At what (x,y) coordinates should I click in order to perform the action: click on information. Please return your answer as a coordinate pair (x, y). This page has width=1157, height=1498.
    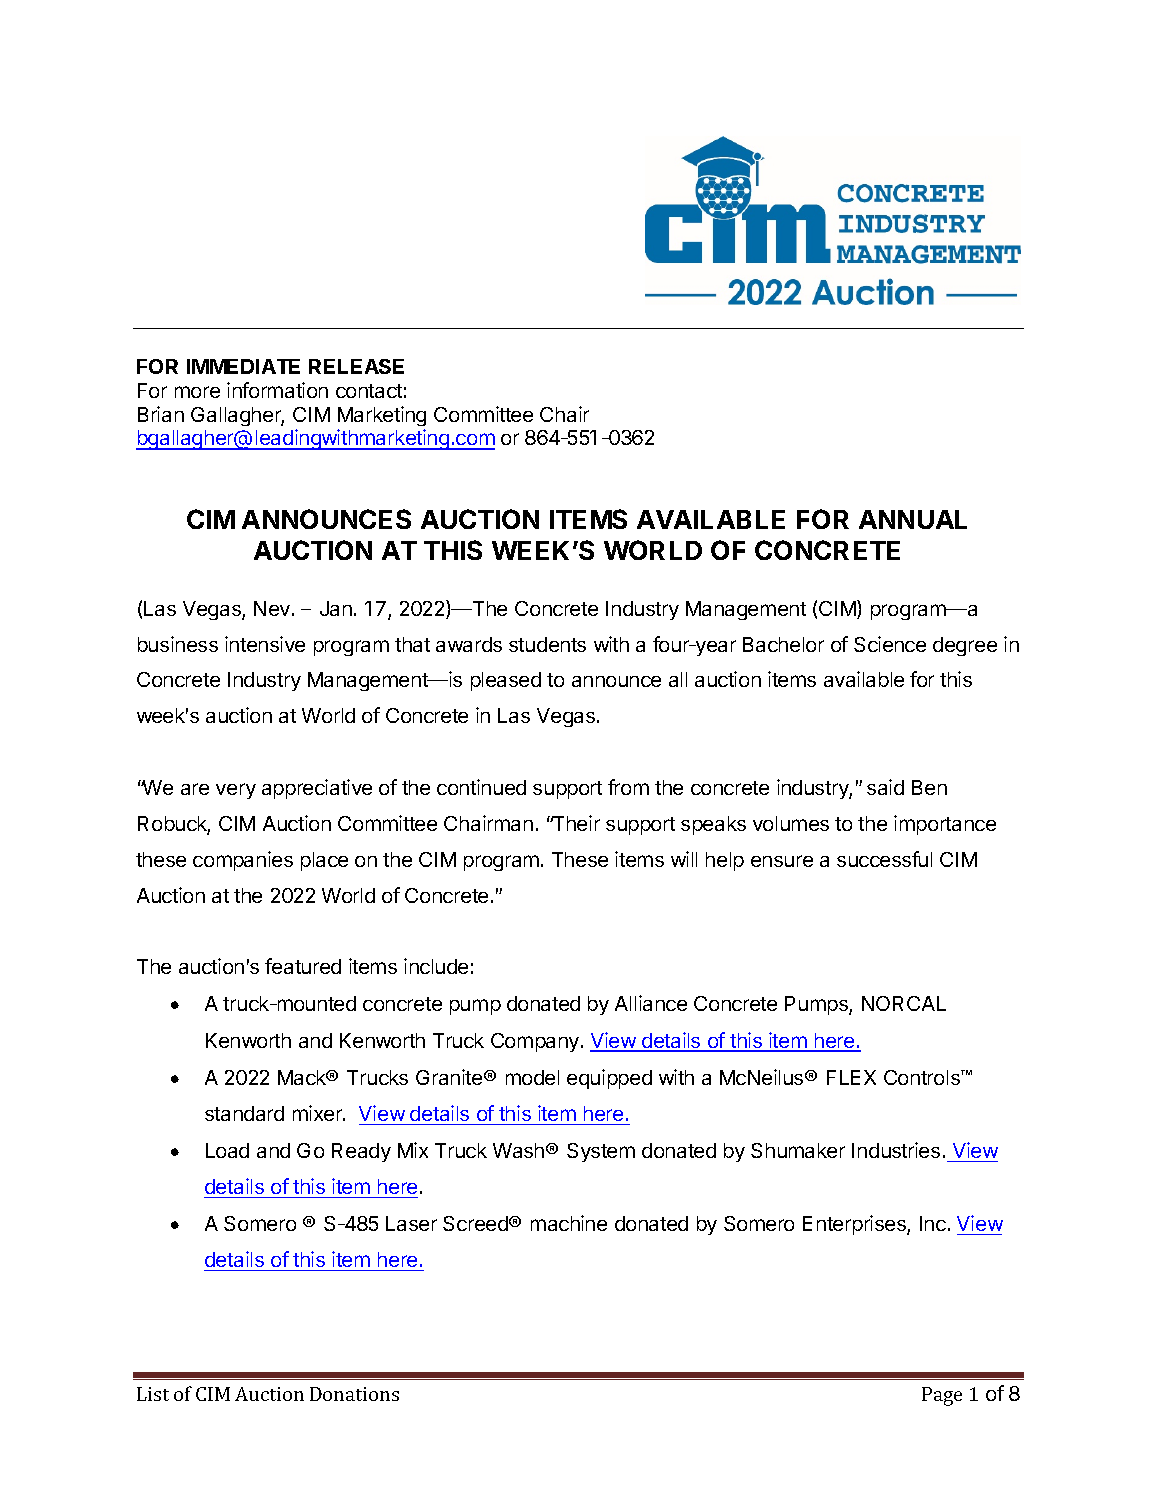
    Looking at the image, I should click on (277, 390).
